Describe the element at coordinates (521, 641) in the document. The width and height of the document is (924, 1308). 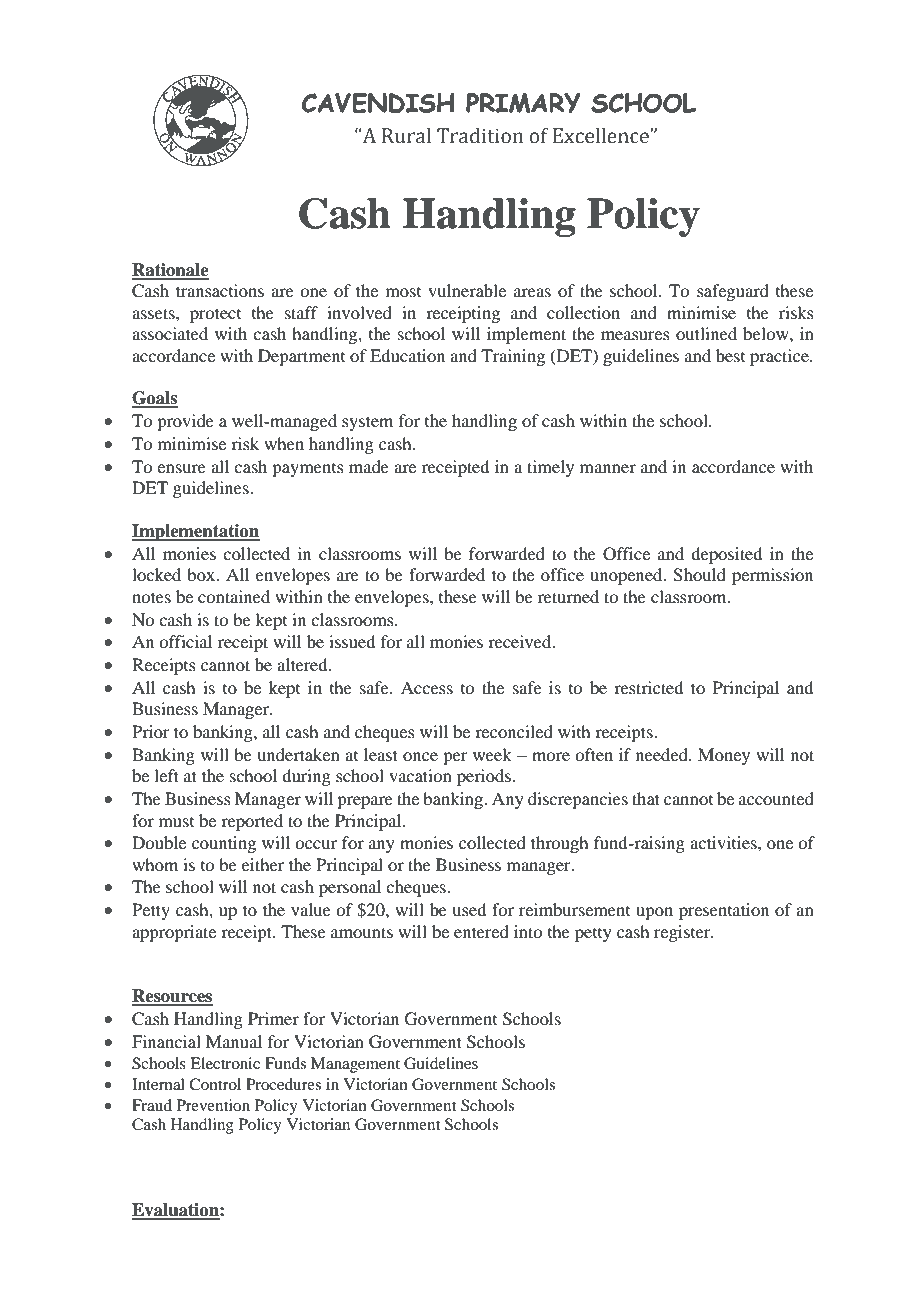
I see `received` at that location.
